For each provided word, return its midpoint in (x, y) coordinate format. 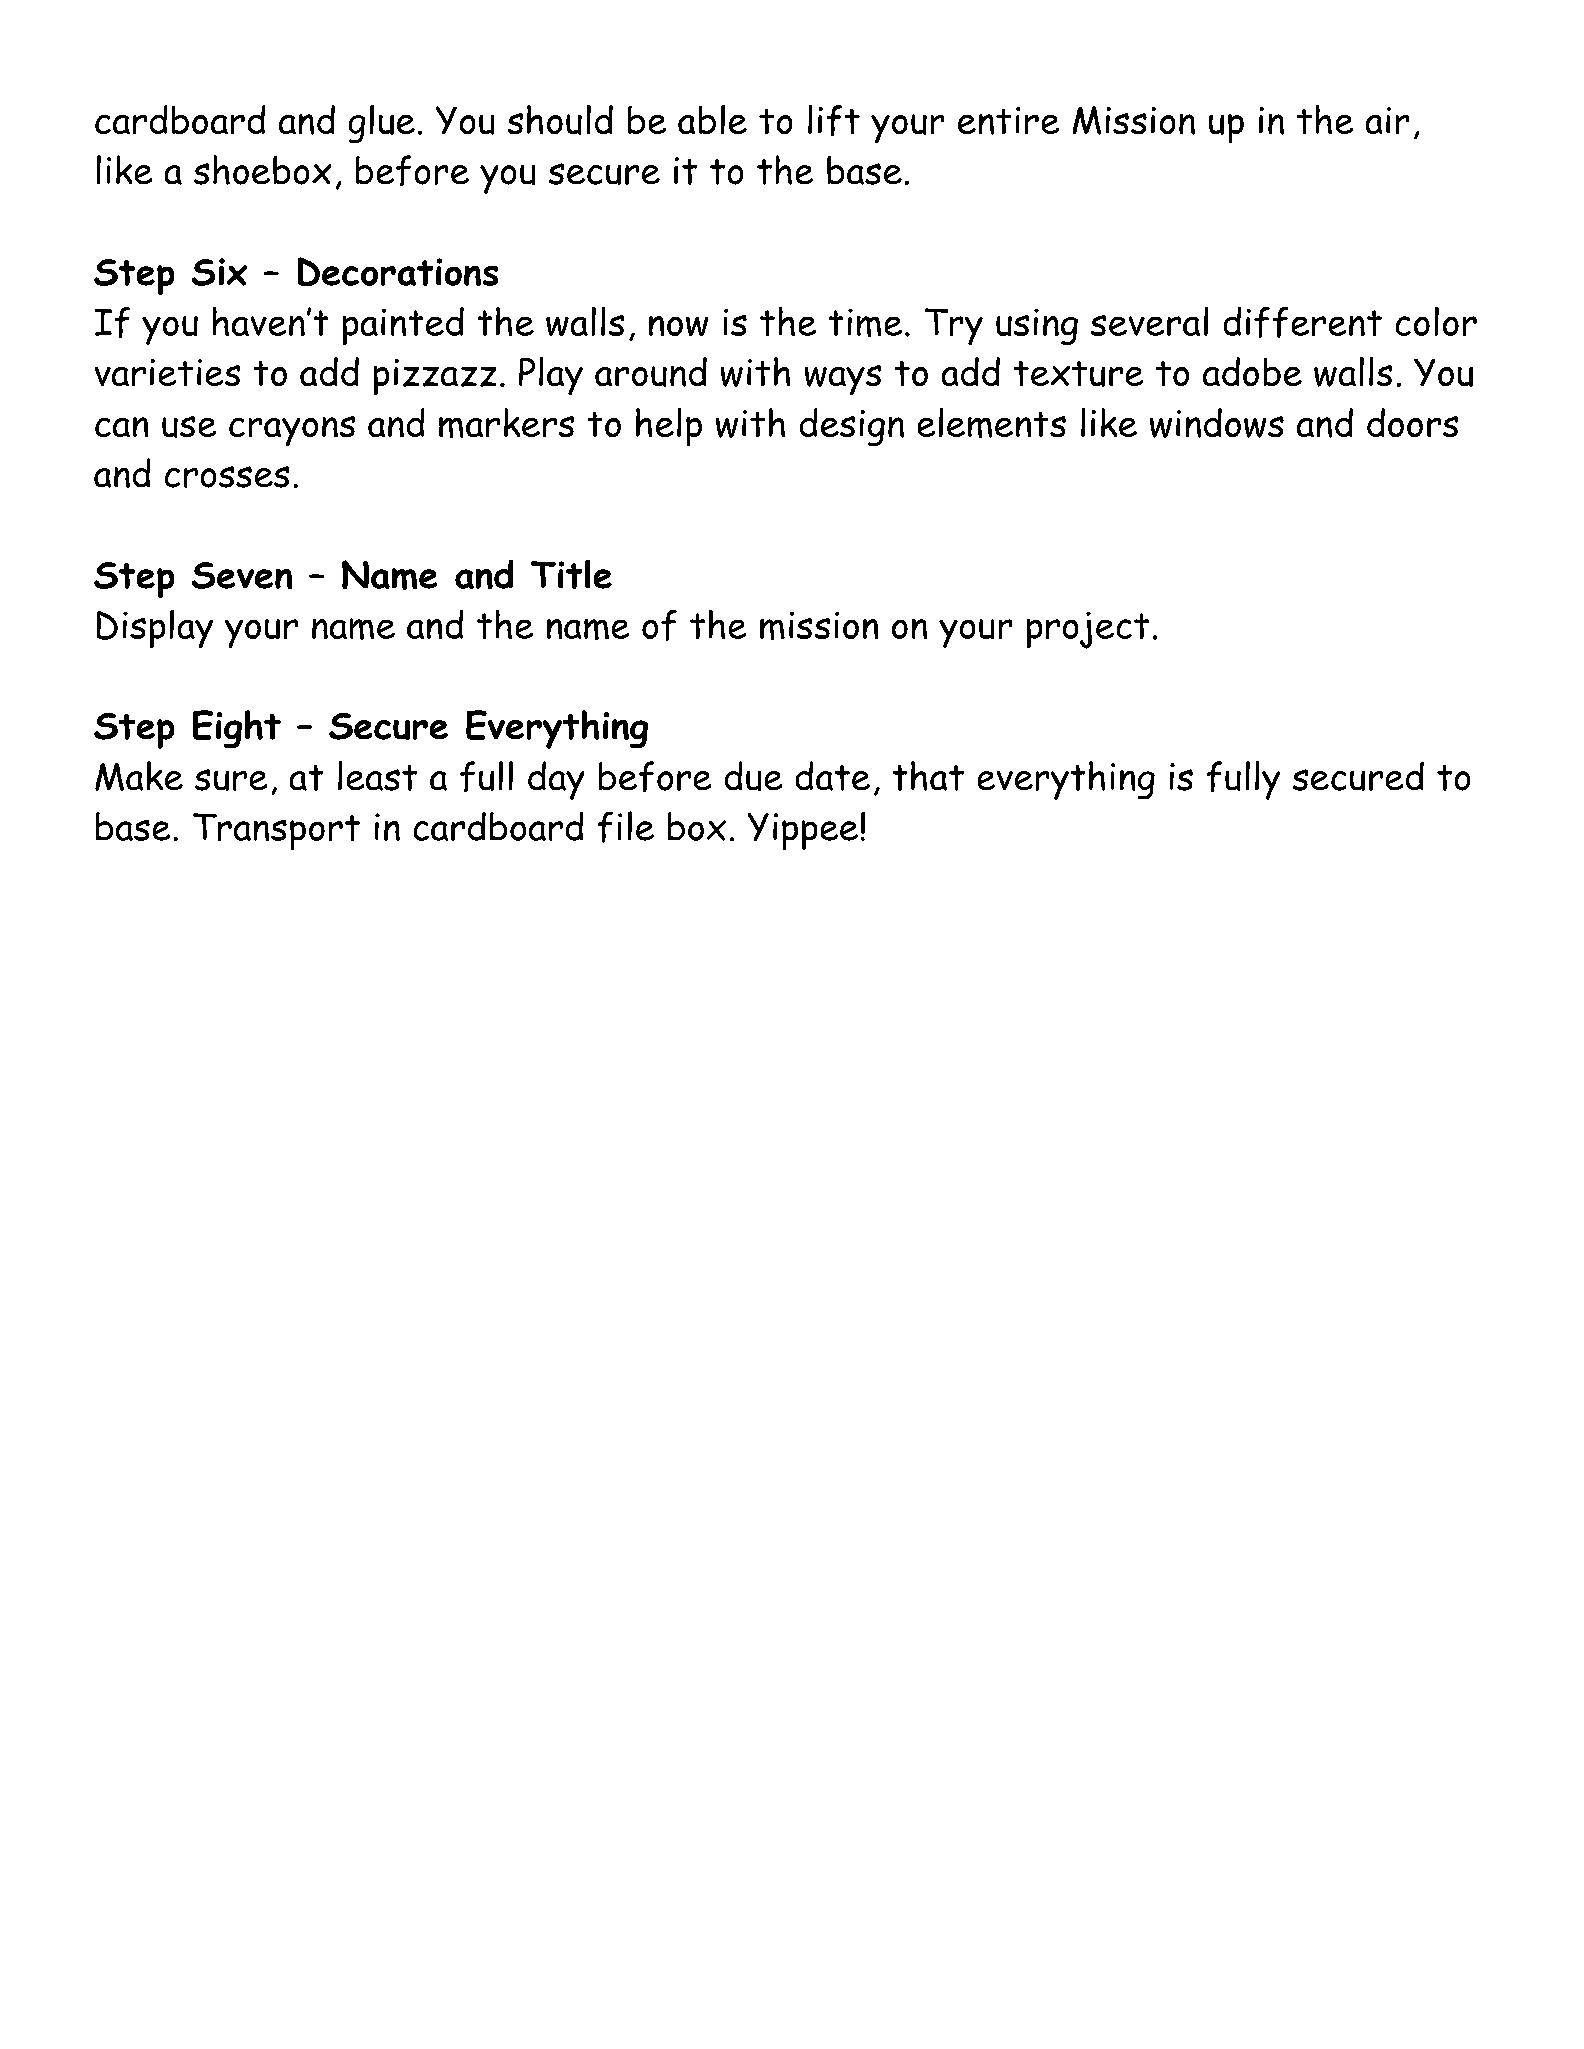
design (852, 427)
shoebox (262, 170)
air (1387, 120)
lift (834, 120)
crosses (227, 477)
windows (1217, 423)
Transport (276, 831)
